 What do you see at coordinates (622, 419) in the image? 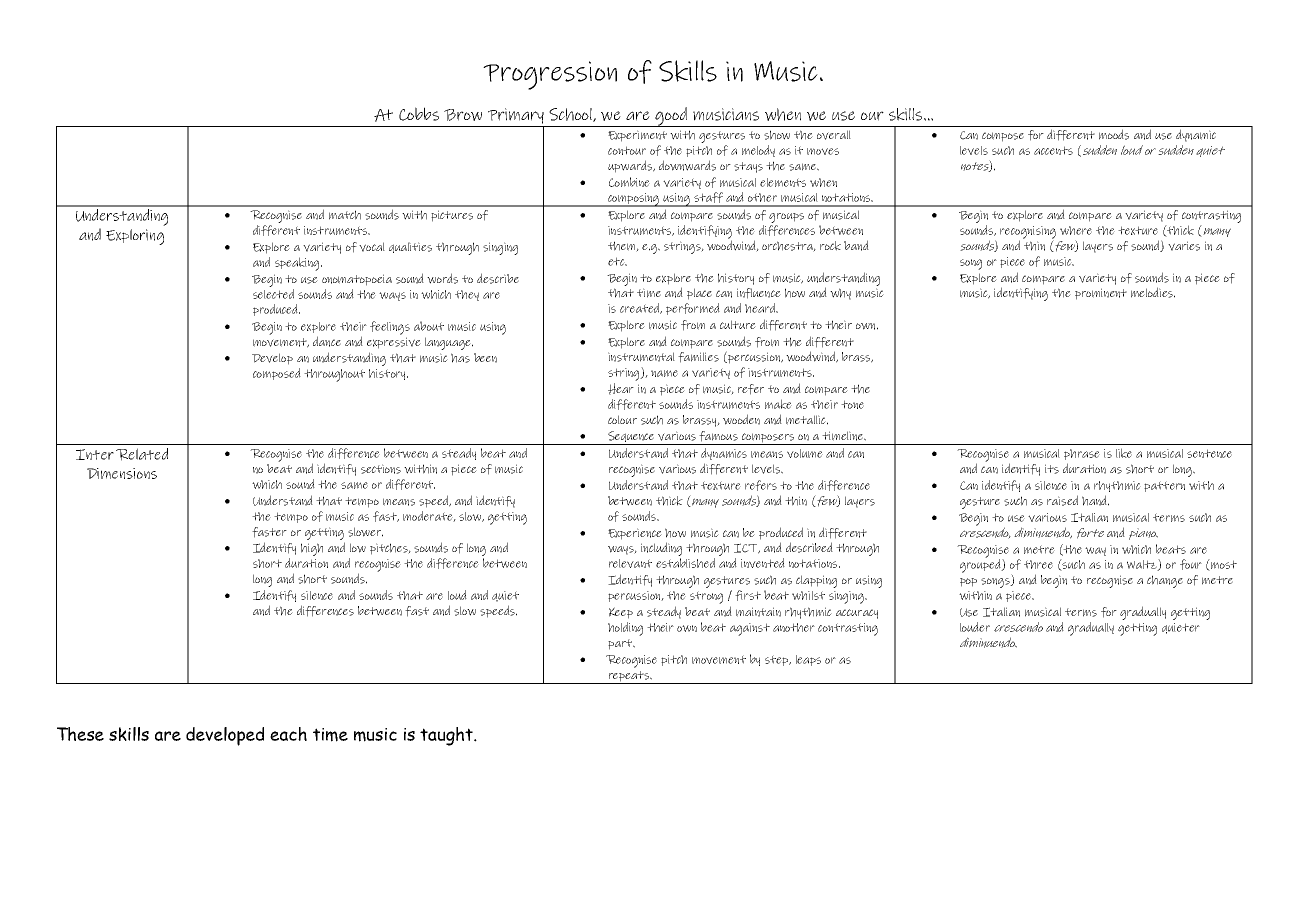
I see `colour` at bounding box center [622, 419].
